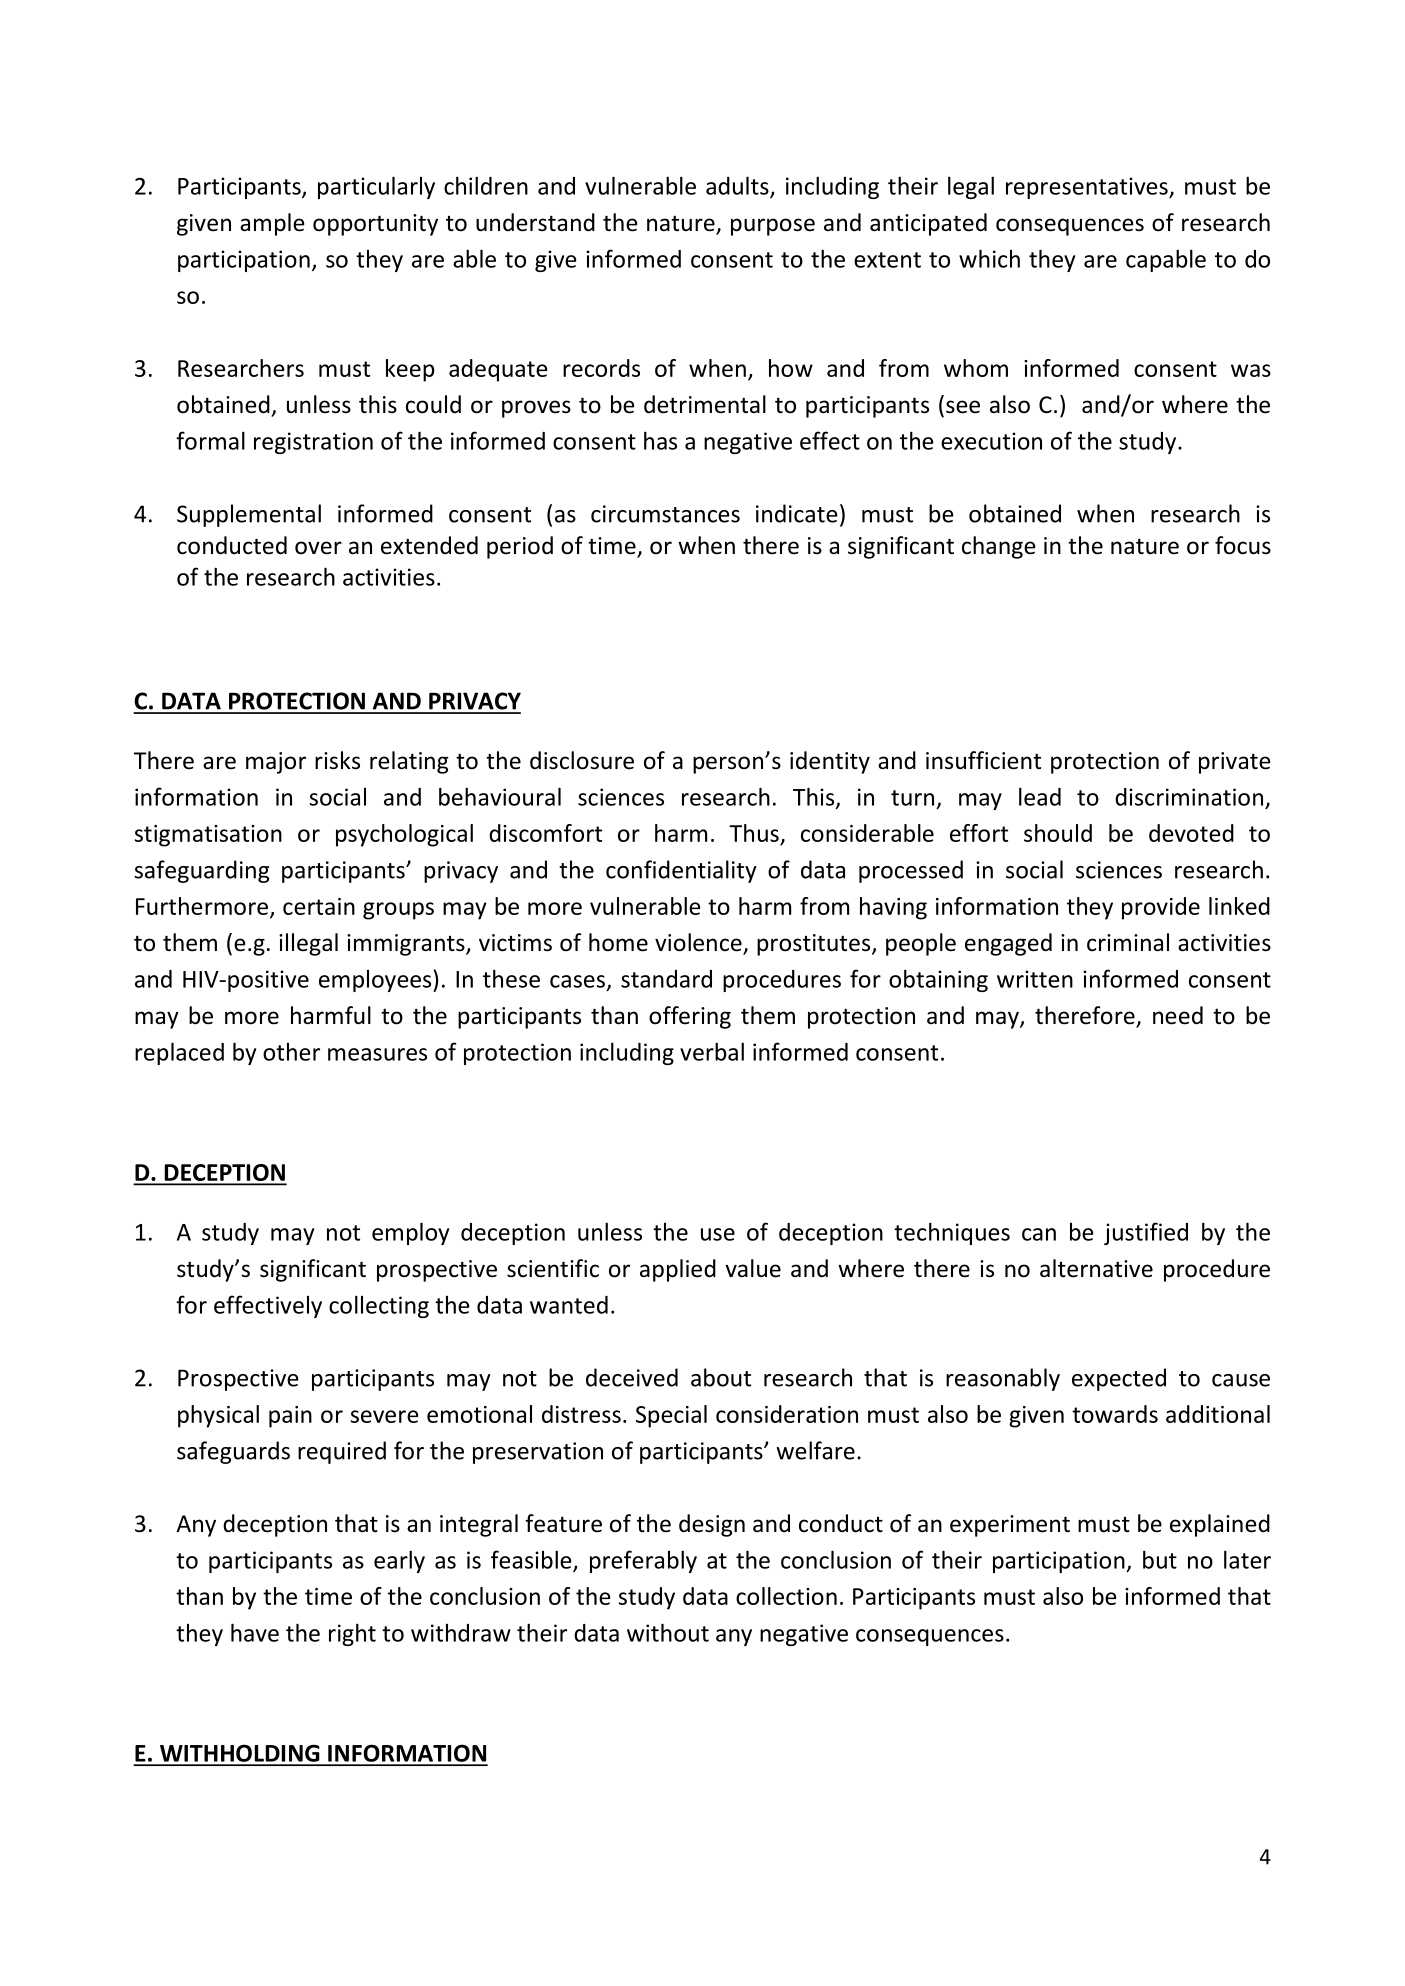 Image resolution: width=1405 pixels, height=1986 pixels. I want to click on identity, so click(830, 762).
